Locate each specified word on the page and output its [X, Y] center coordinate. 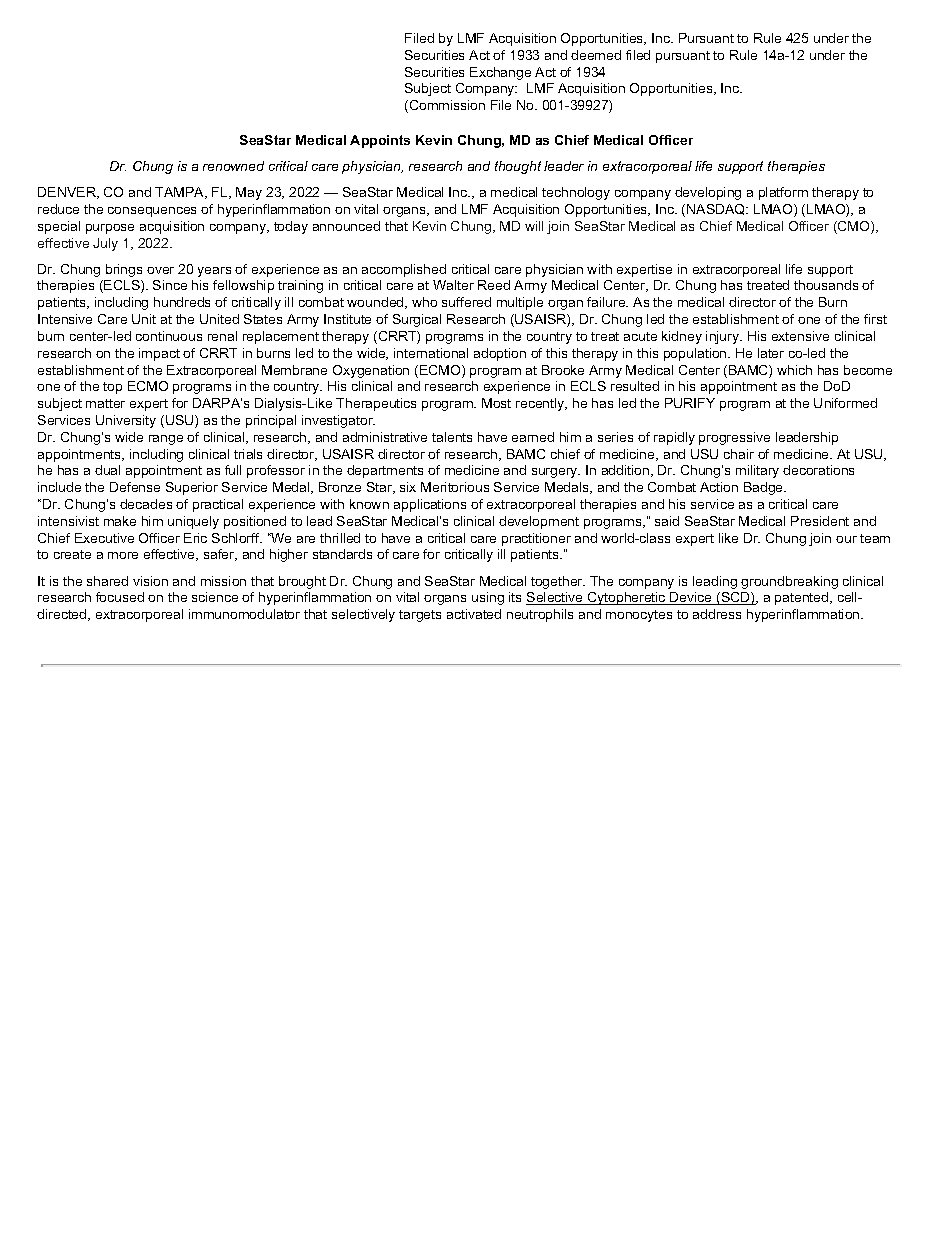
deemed [596, 55]
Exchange [500, 73]
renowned [233, 166]
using [488, 598]
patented [803, 598]
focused [120, 597]
